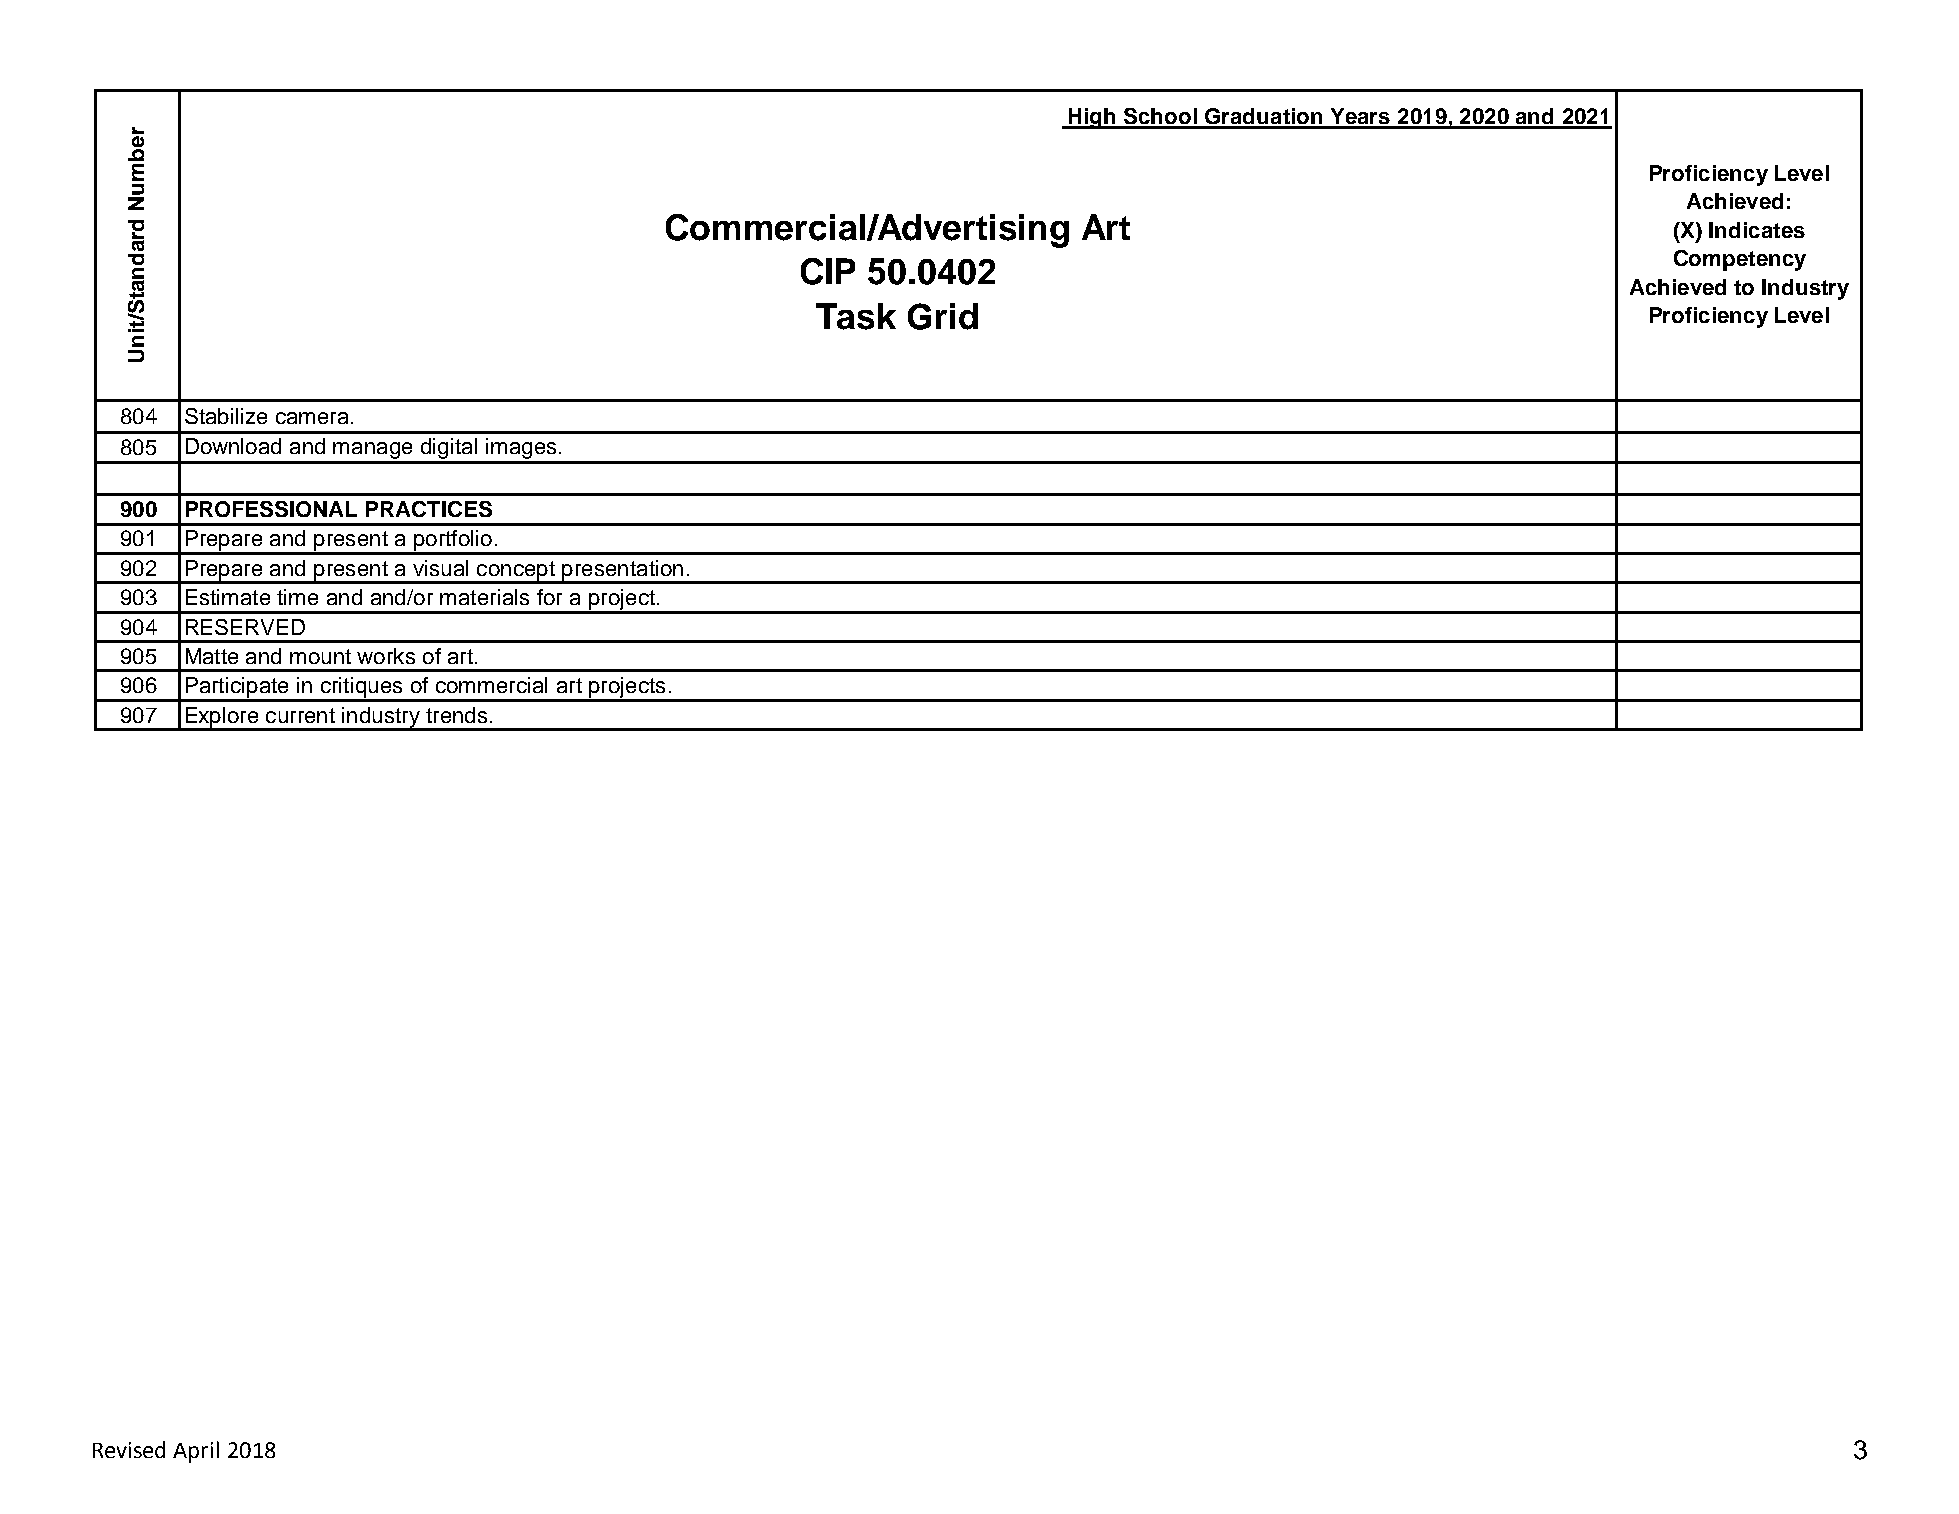 The width and height of the screenshot is (1959, 1514). Describe the element at coordinates (297, 597) in the screenshot. I see `time` at that location.
